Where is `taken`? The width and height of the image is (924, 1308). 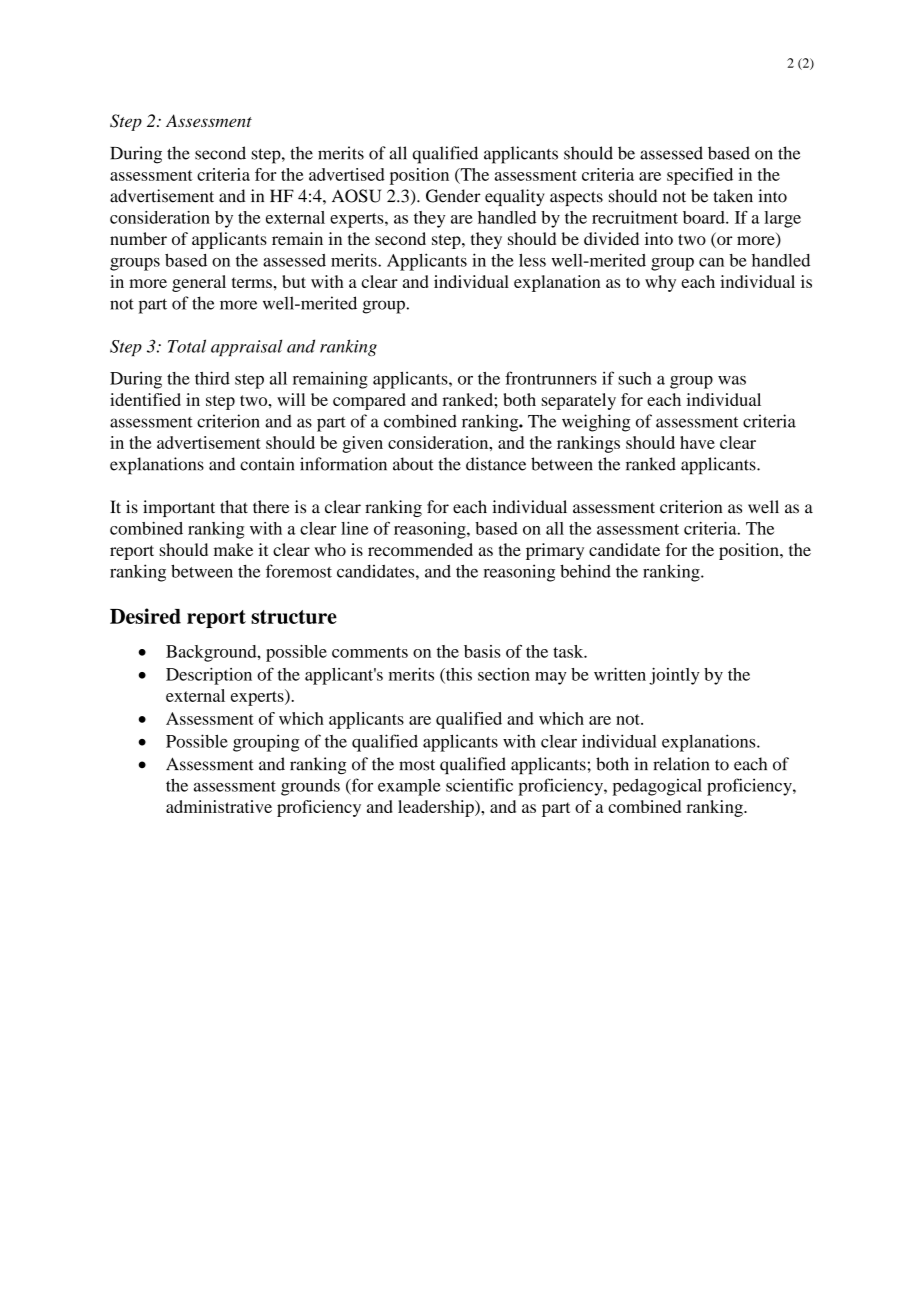
taken is located at coordinates (733, 196).
